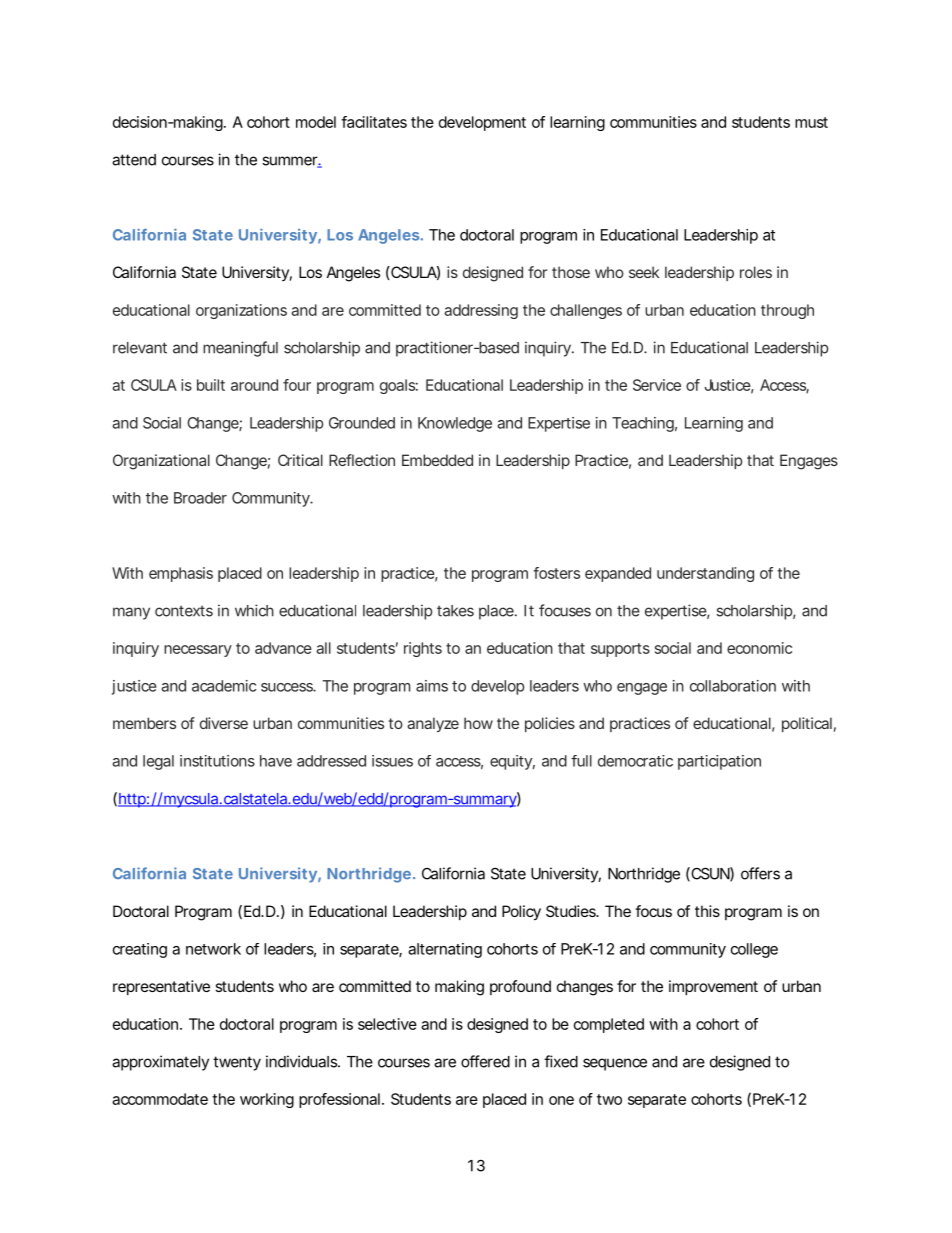 Image resolution: width=952 pixels, height=1233 pixels. Describe the element at coordinates (134, 160) in the page. I see `attend` at that location.
